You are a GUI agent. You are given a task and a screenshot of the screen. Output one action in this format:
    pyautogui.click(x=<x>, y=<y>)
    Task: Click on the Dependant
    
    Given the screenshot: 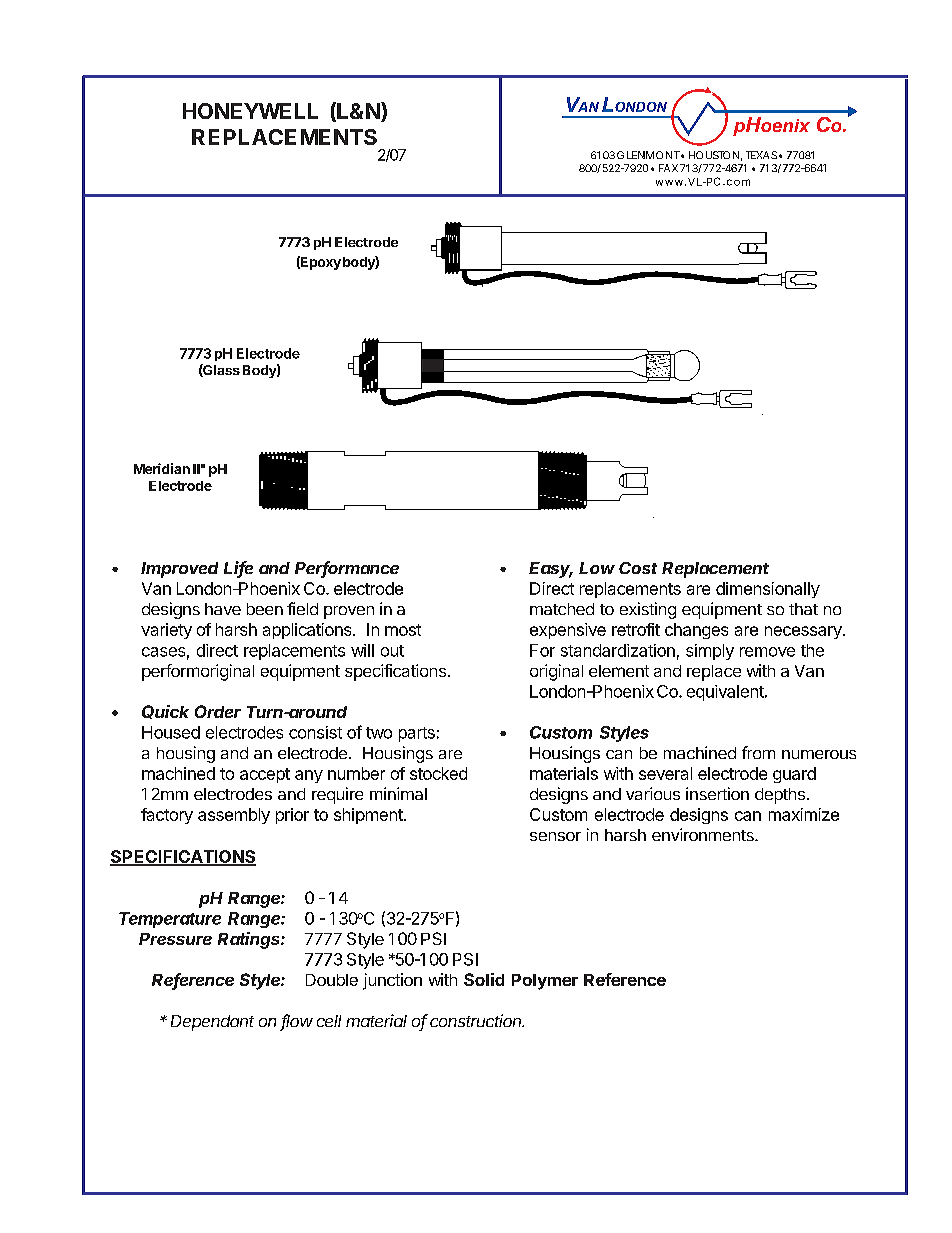 What is the action you would take?
    pyautogui.click(x=212, y=1023)
